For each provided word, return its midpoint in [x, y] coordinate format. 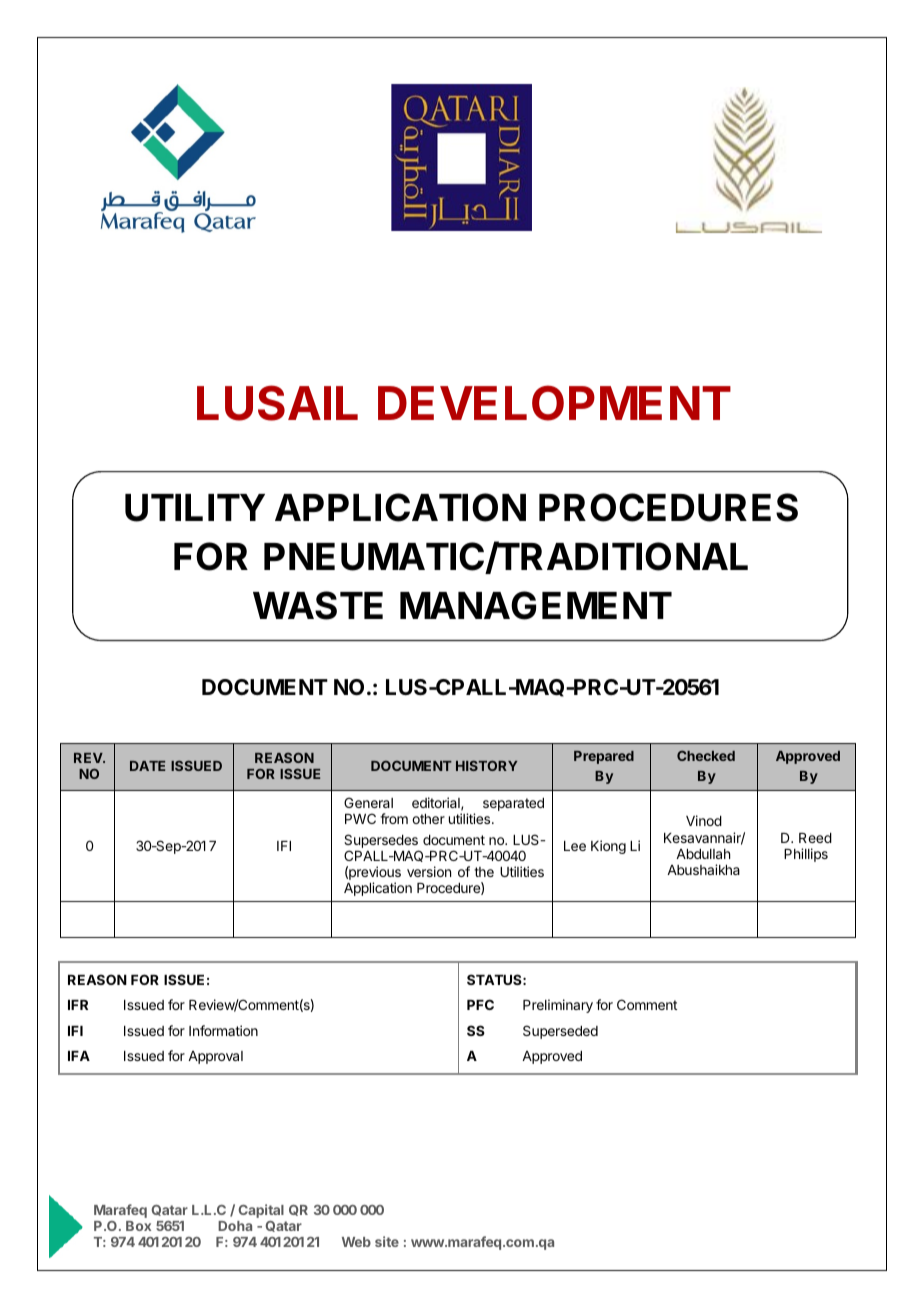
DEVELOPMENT [554, 403]
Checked [706, 755]
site [387, 1241]
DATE [147, 766]
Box [138, 1226]
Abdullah [703, 854]
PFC [480, 1004]
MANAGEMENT [536, 605]
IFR [78, 1005]
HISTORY [486, 765]
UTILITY [195, 508]
